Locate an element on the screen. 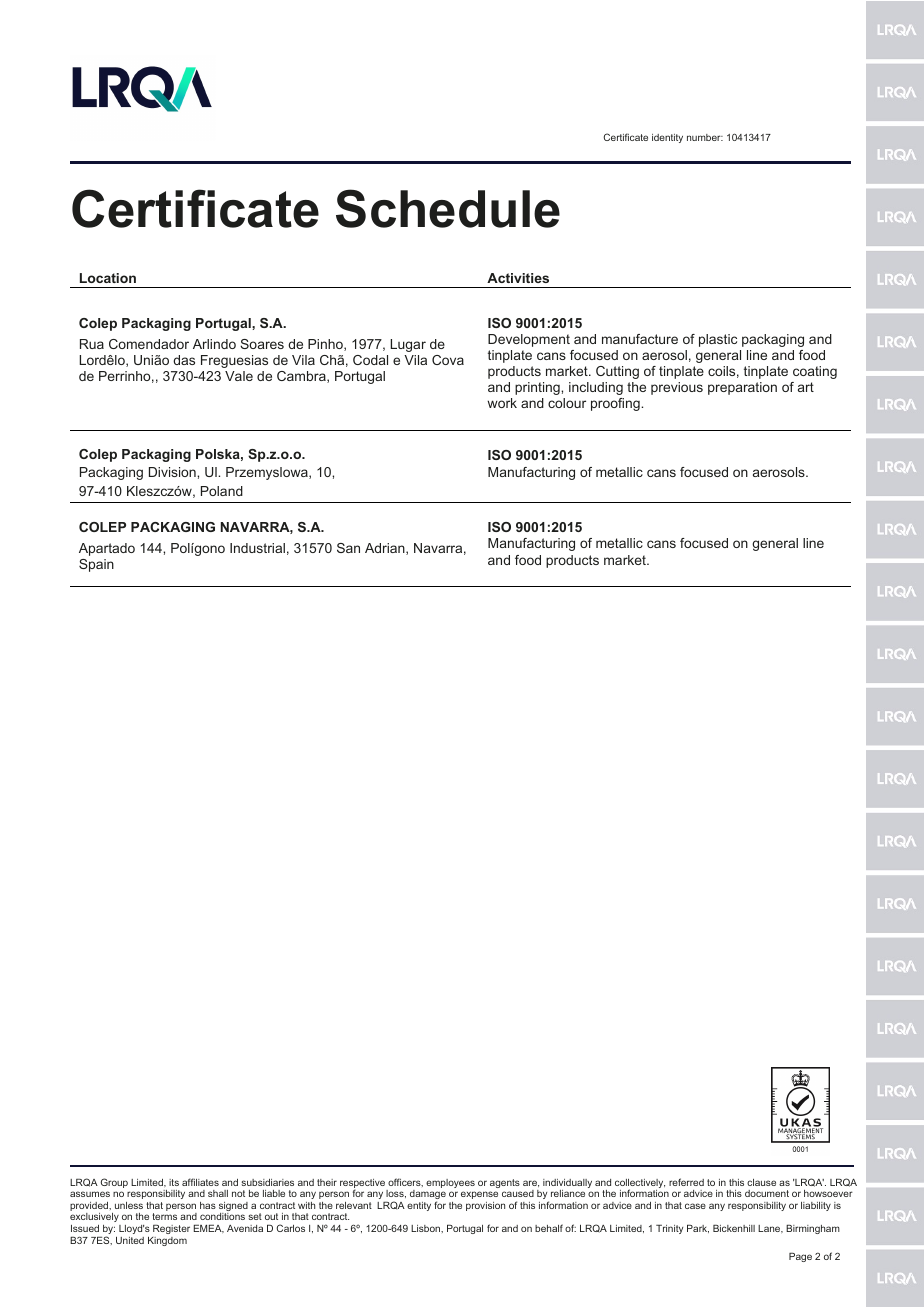  Spain is located at coordinates (96, 565).
